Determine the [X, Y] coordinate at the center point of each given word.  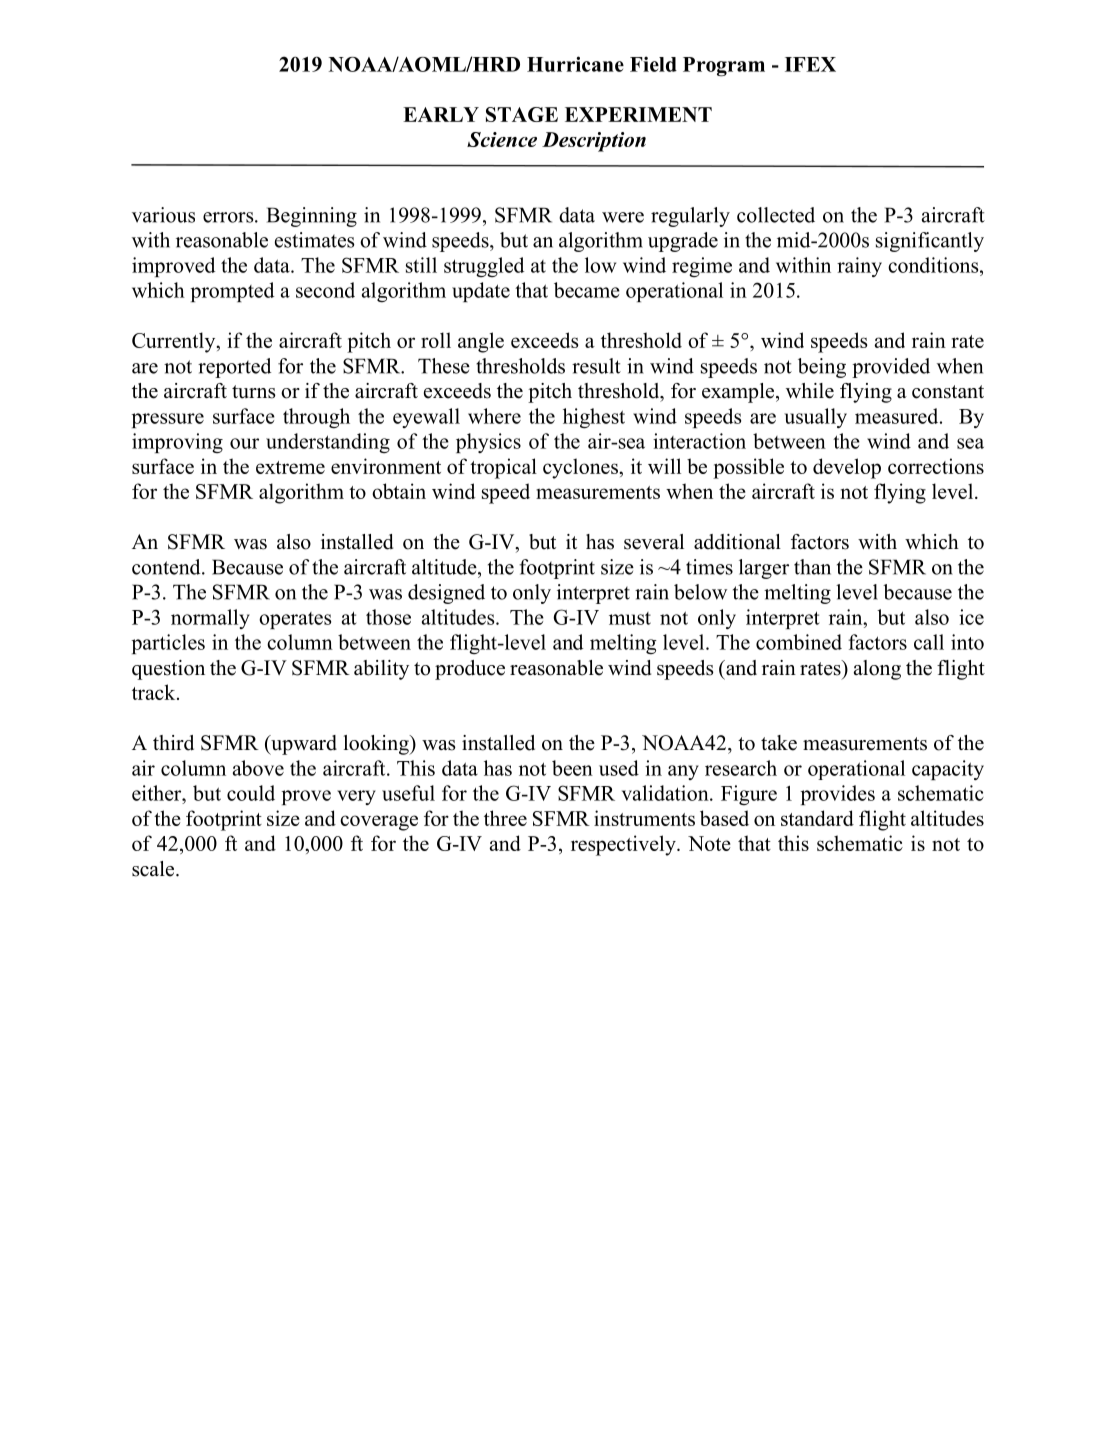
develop [847, 468]
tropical [503, 468]
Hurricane [575, 64]
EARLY [441, 114]
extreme [290, 467]
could [251, 793]
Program [724, 67]
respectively [624, 845]
